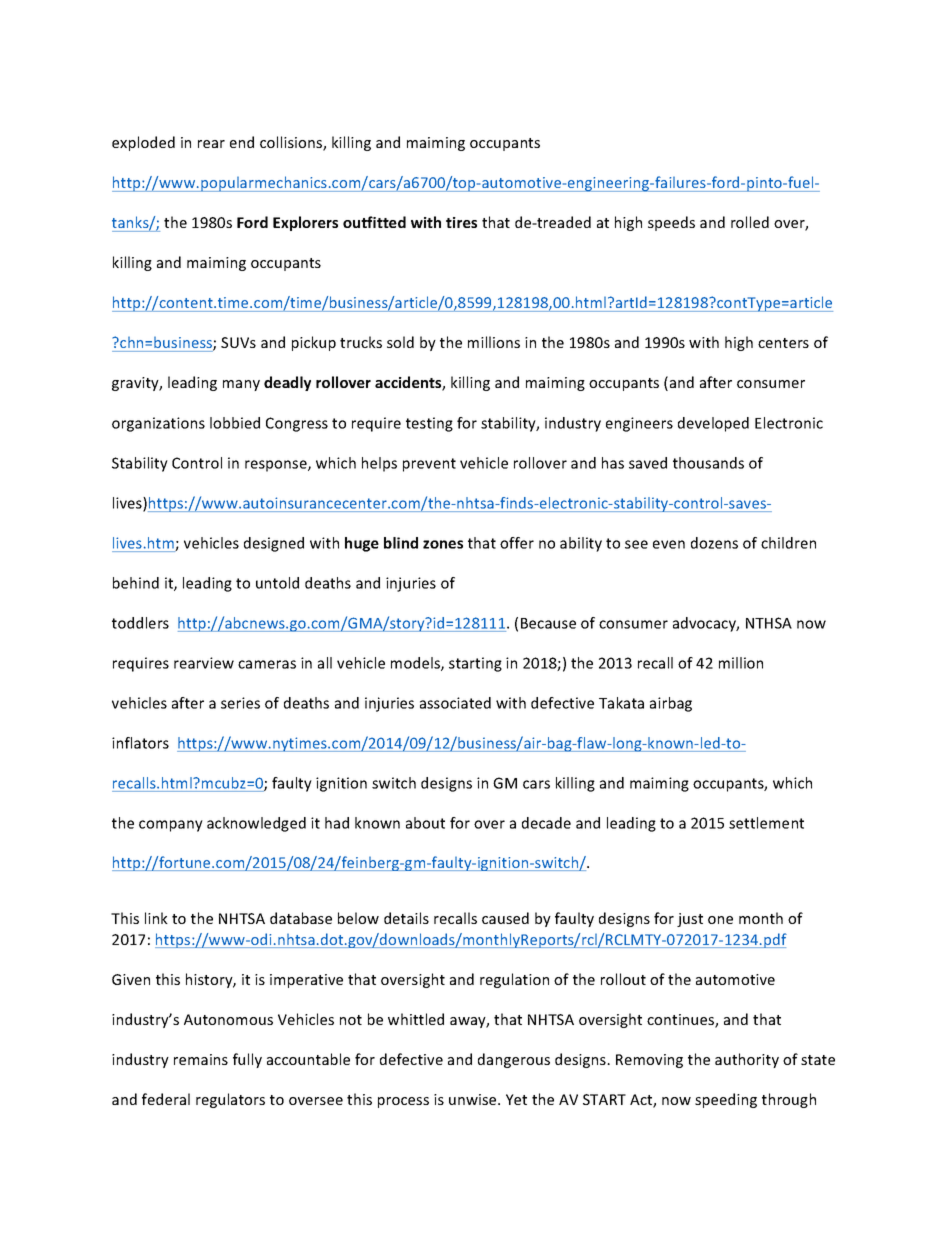 The image size is (952, 1233). What do you see at coordinates (461, 222) in the screenshot?
I see `tires` at bounding box center [461, 222].
